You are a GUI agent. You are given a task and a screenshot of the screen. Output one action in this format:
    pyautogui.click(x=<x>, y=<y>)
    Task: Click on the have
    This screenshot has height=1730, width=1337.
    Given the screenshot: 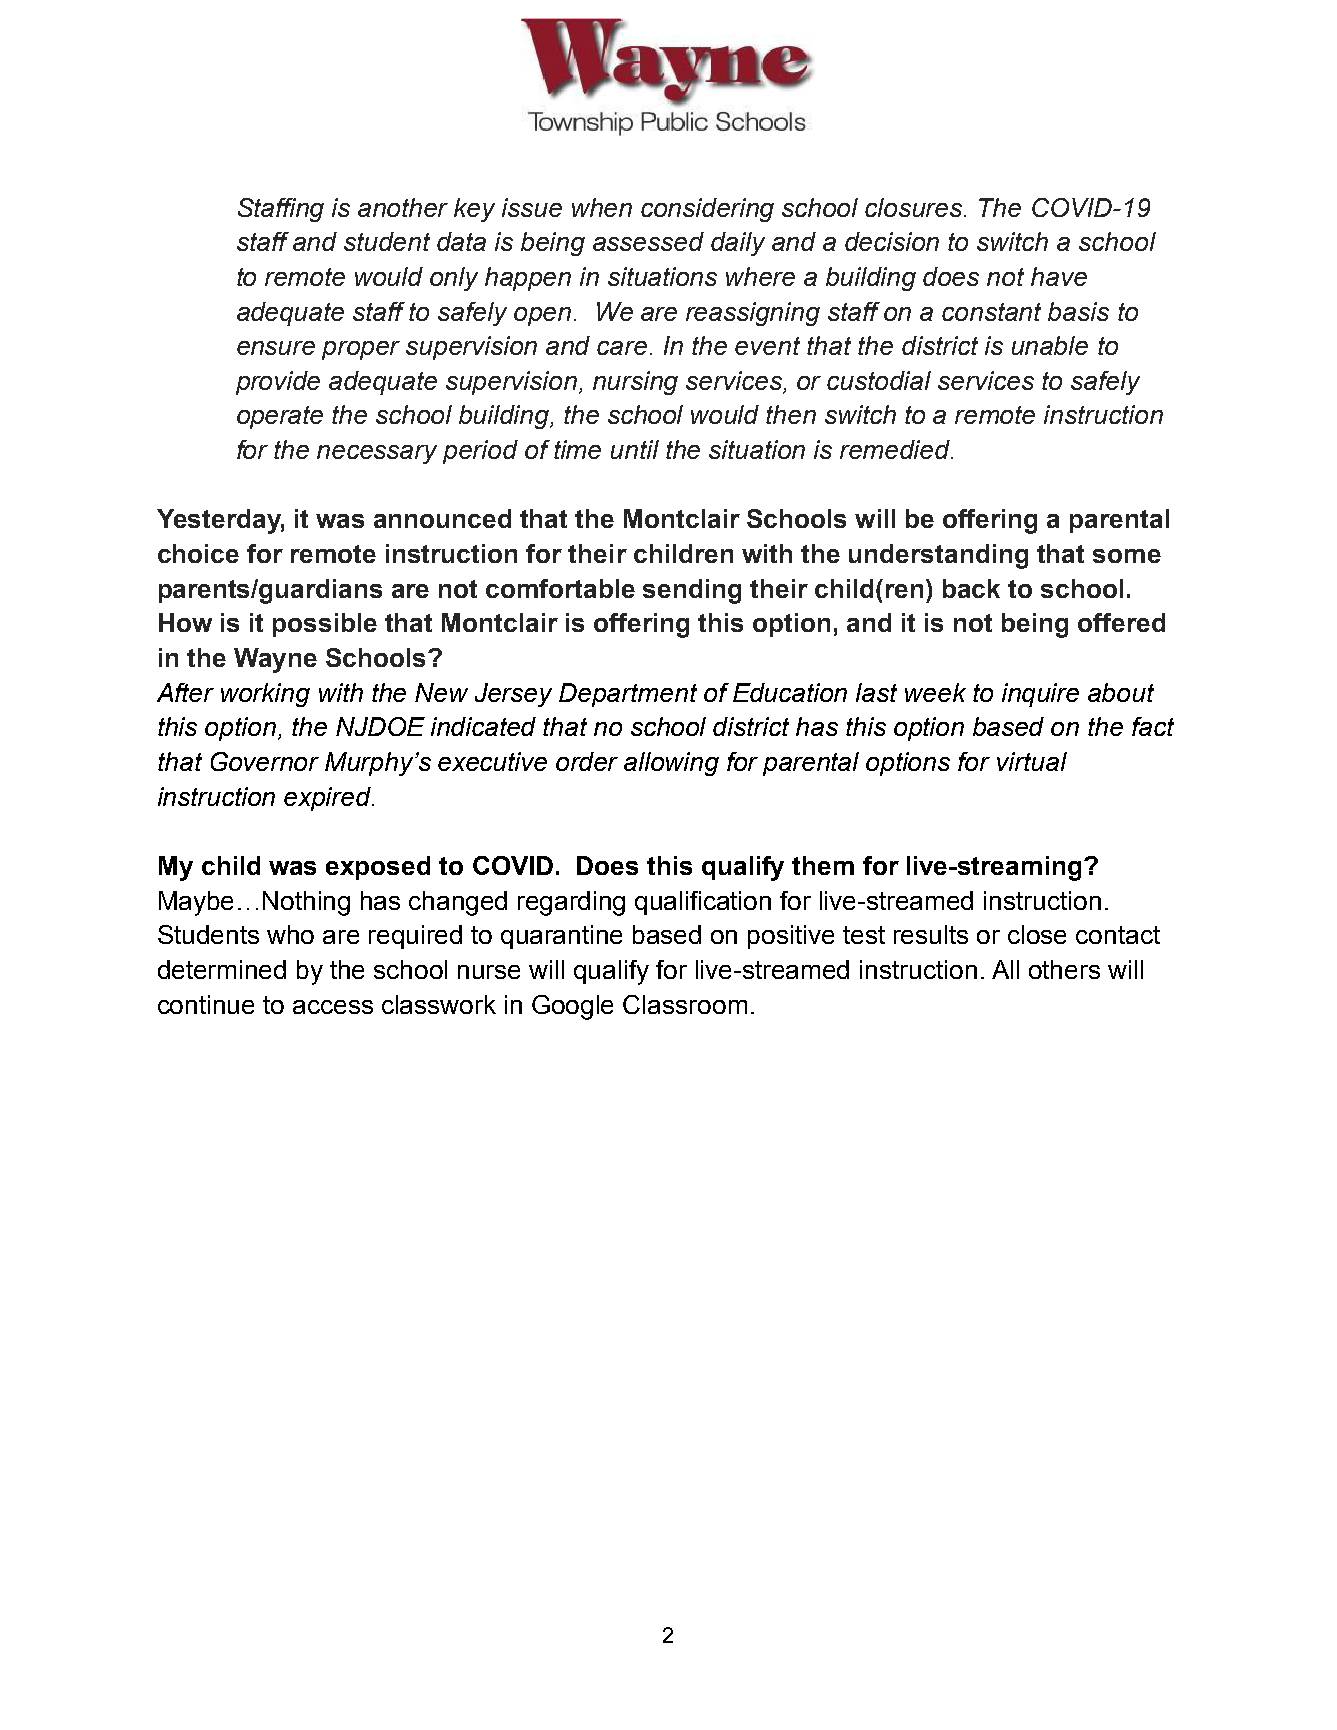 What is the action you would take?
    pyautogui.click(x=1059, y=276)
